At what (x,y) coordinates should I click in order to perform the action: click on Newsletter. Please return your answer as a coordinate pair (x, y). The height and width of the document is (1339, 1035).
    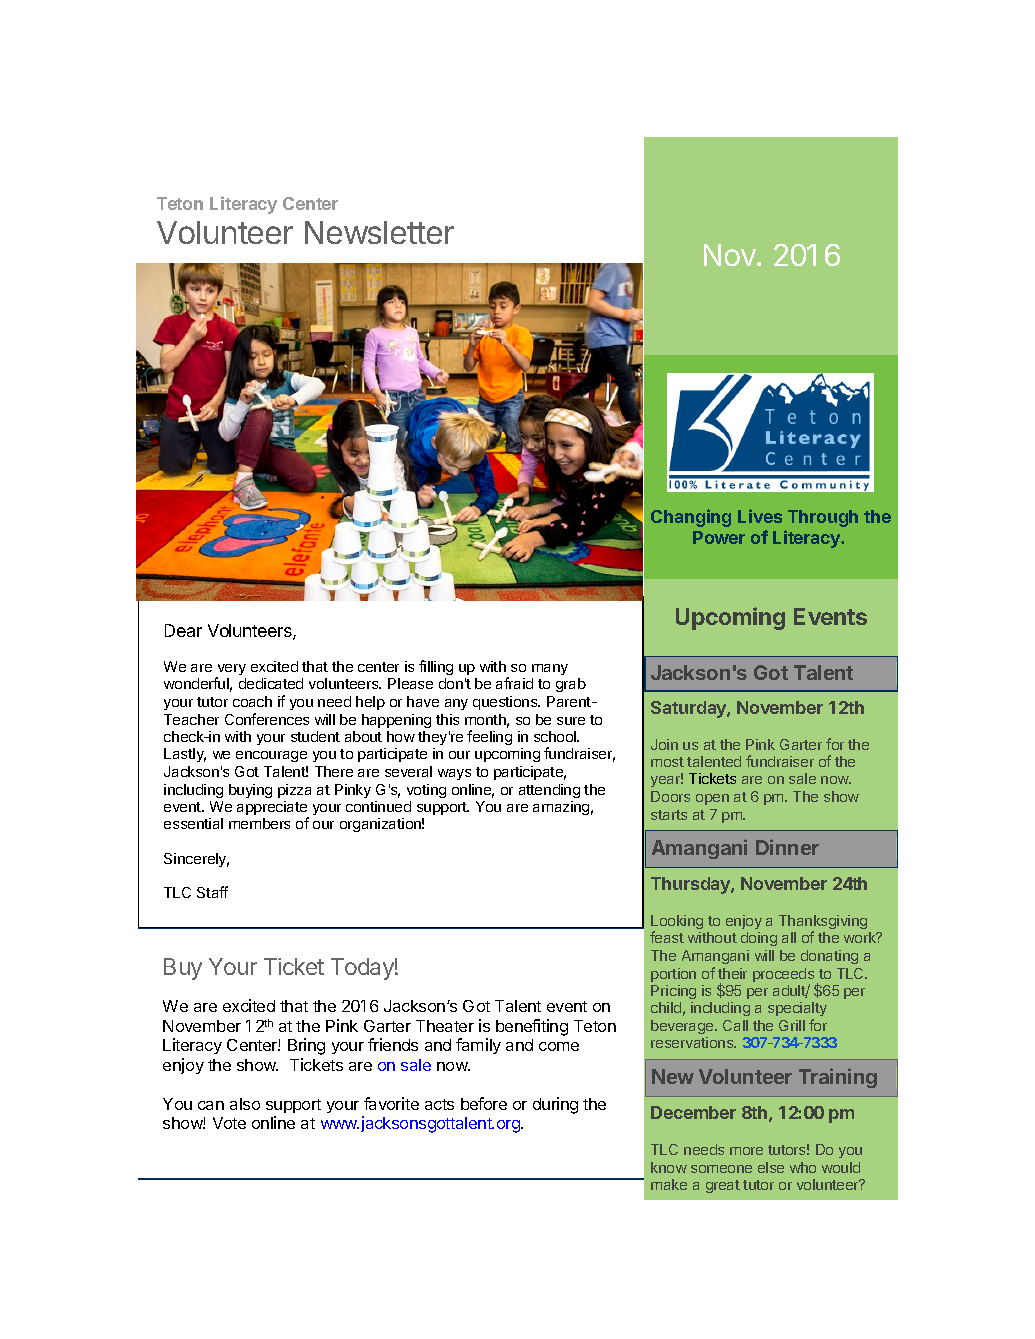
    Looking at the image, I should click on (379, 232).
